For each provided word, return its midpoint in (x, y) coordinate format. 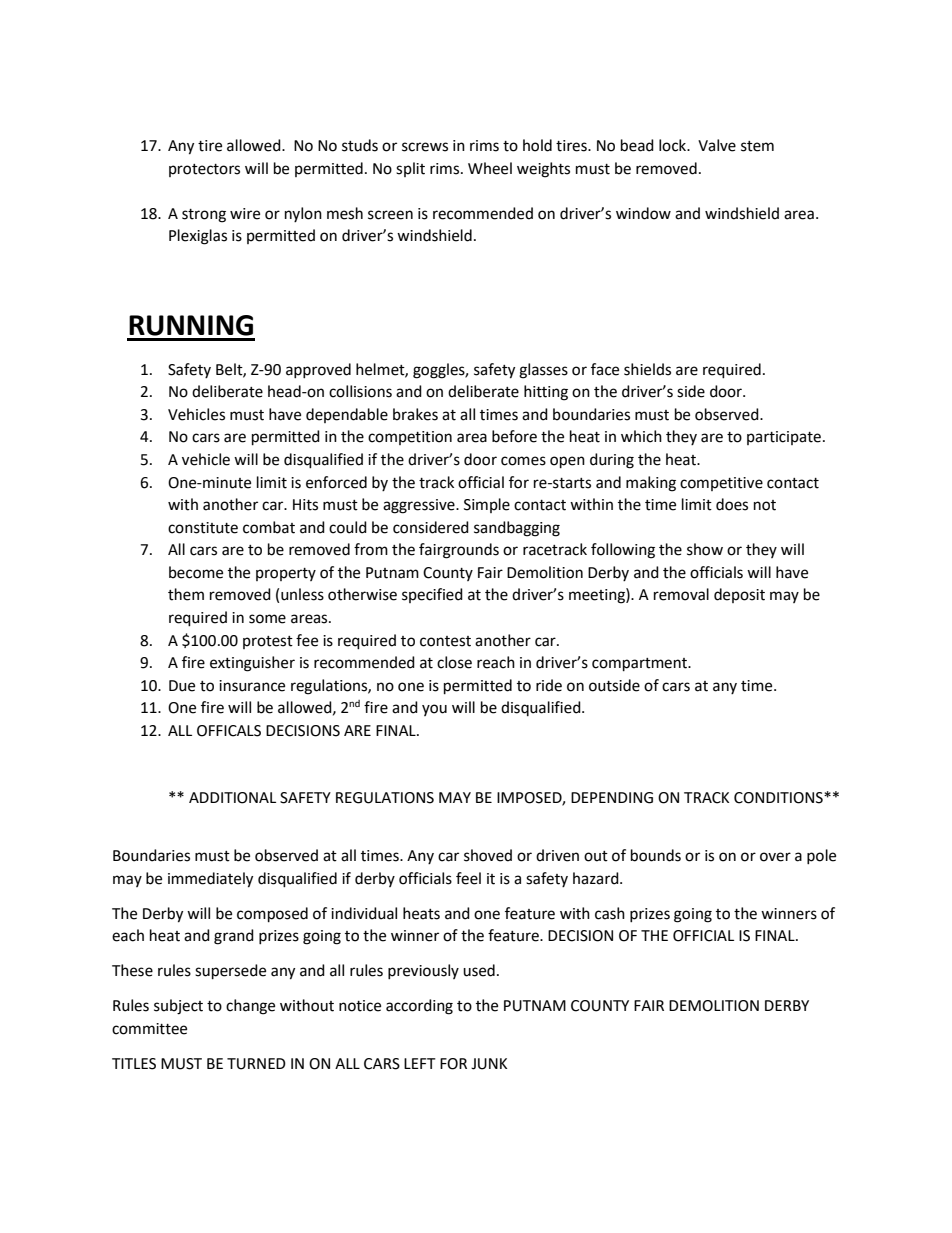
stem (757, 146)
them (186, 594)
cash (610, 913)
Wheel (490, 168)
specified (432, 595)
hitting (546, 393)
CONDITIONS (779, 798)
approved (318, 370)
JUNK (489, 1064)
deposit (739, 595)
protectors (204, 170)
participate (784, 438)
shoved (488, 855)
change (250, 1007)
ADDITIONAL (232, 798)
